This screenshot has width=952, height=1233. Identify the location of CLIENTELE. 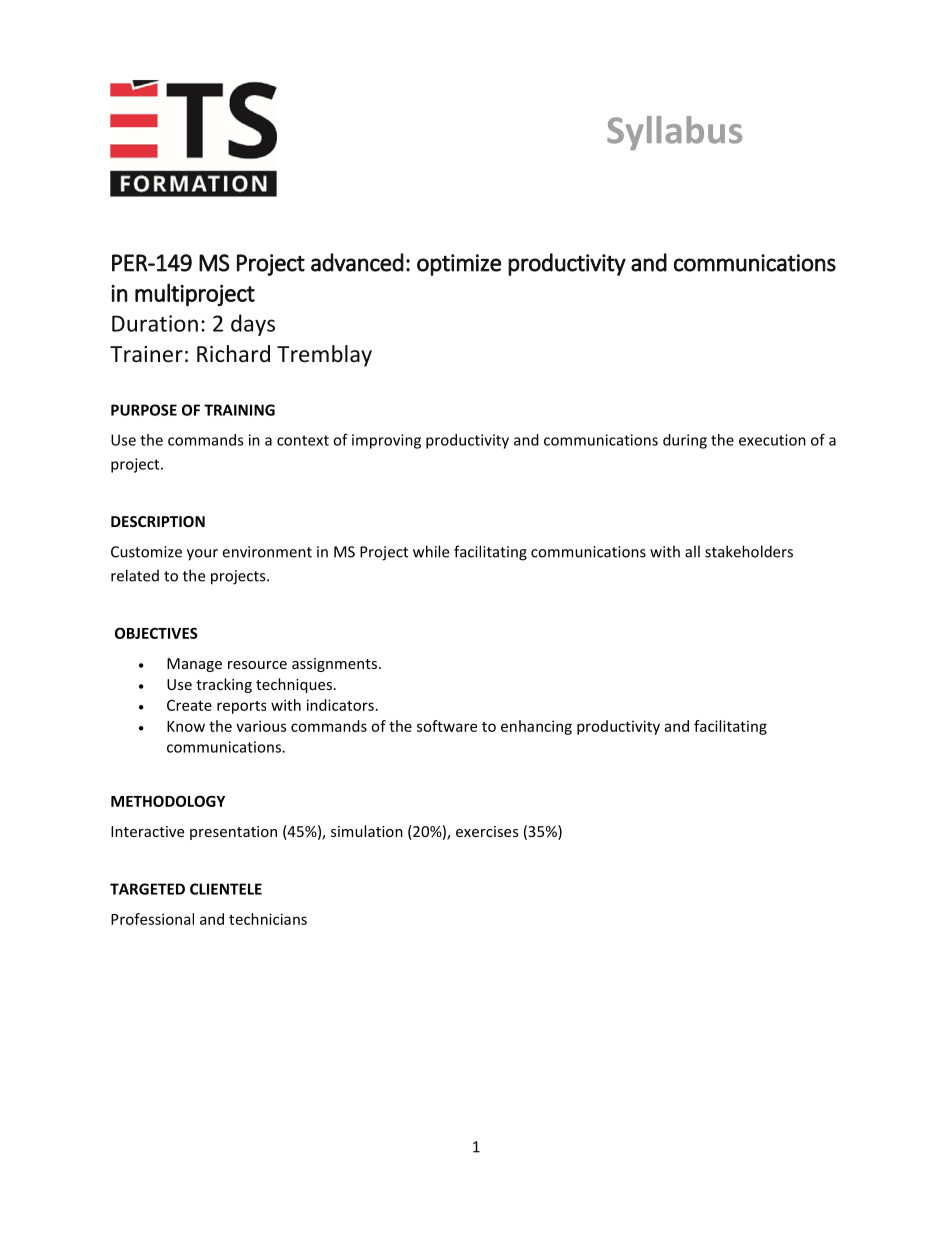
(226, 889).
